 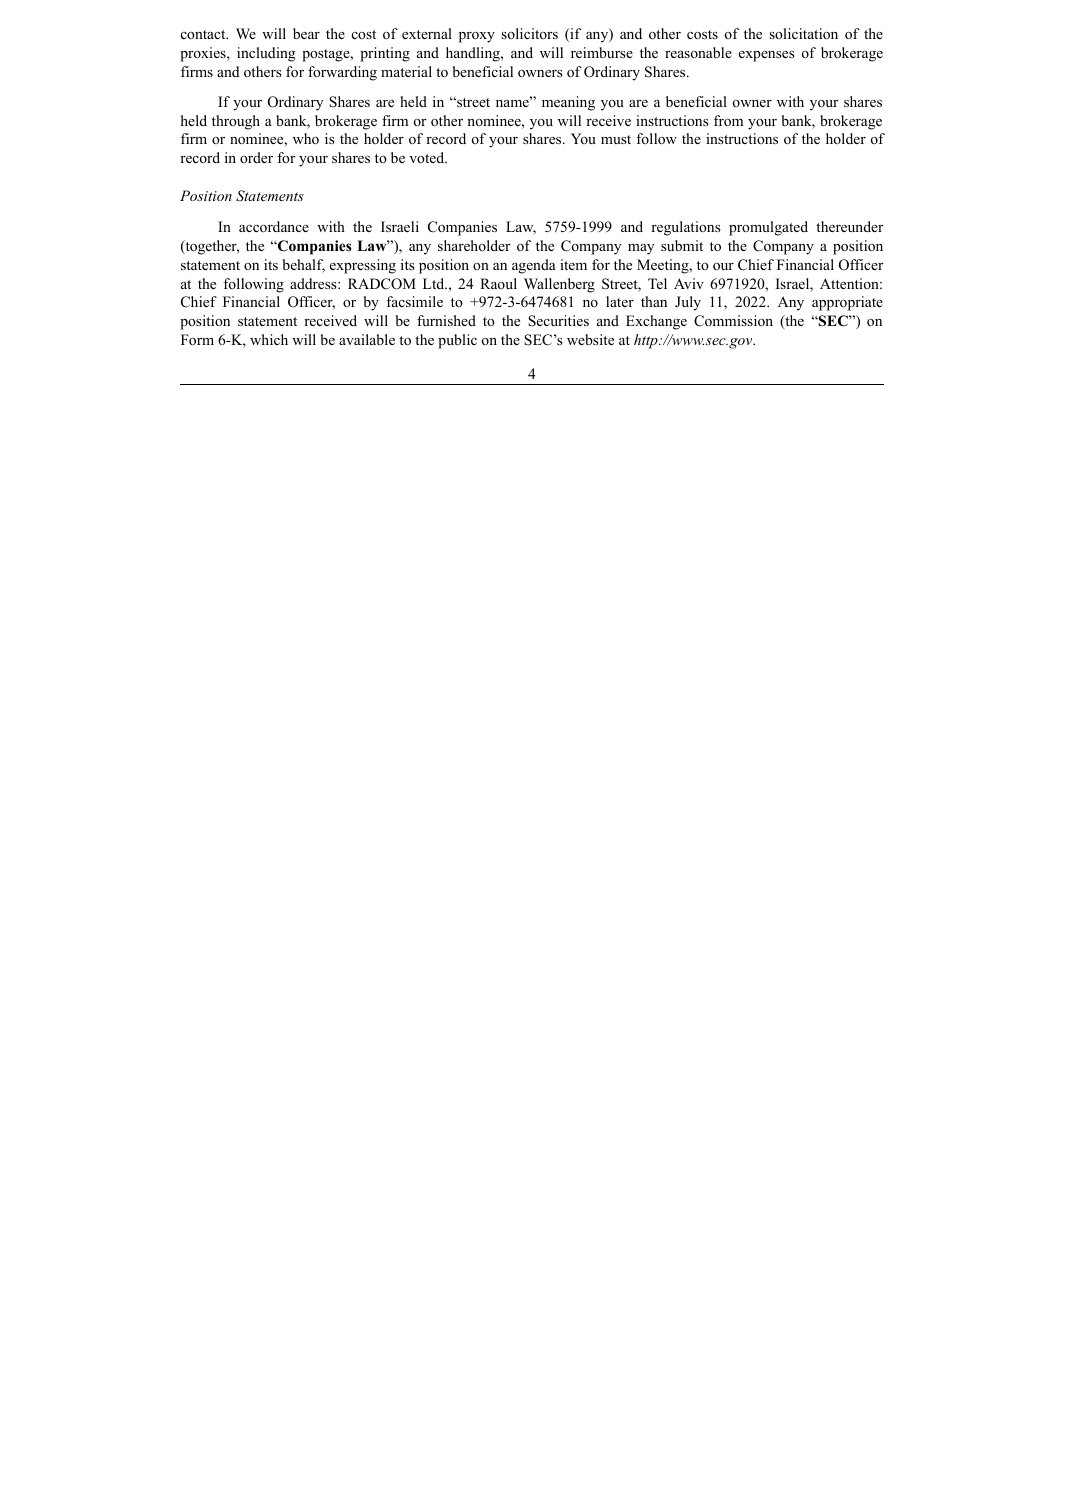 What do you see at coordinates (428, 157) in the screenshot?
I see `voted` at bounding box center [428, 157].
